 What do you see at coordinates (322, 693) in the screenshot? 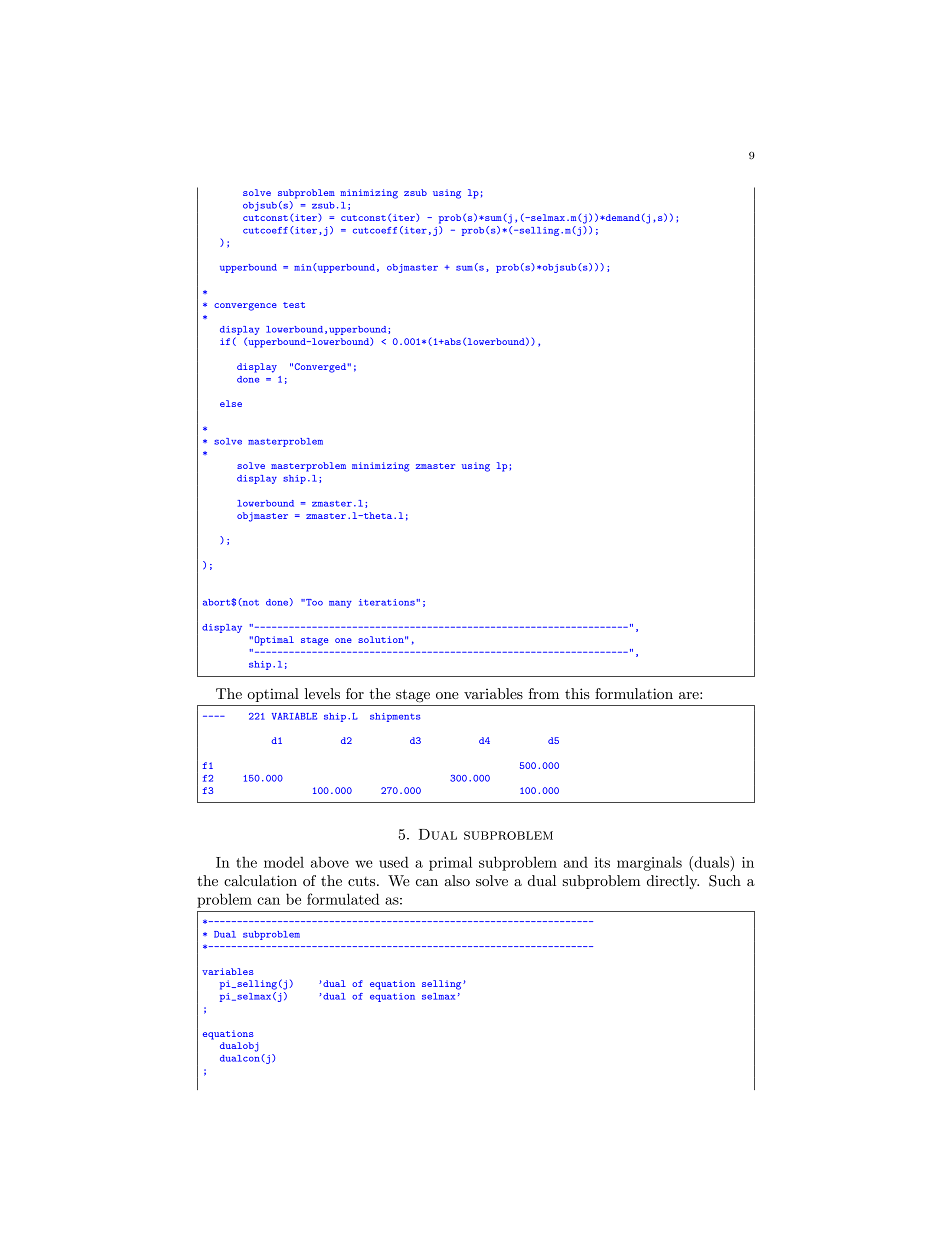
I see `levels` at bounding box center [322, 693].
